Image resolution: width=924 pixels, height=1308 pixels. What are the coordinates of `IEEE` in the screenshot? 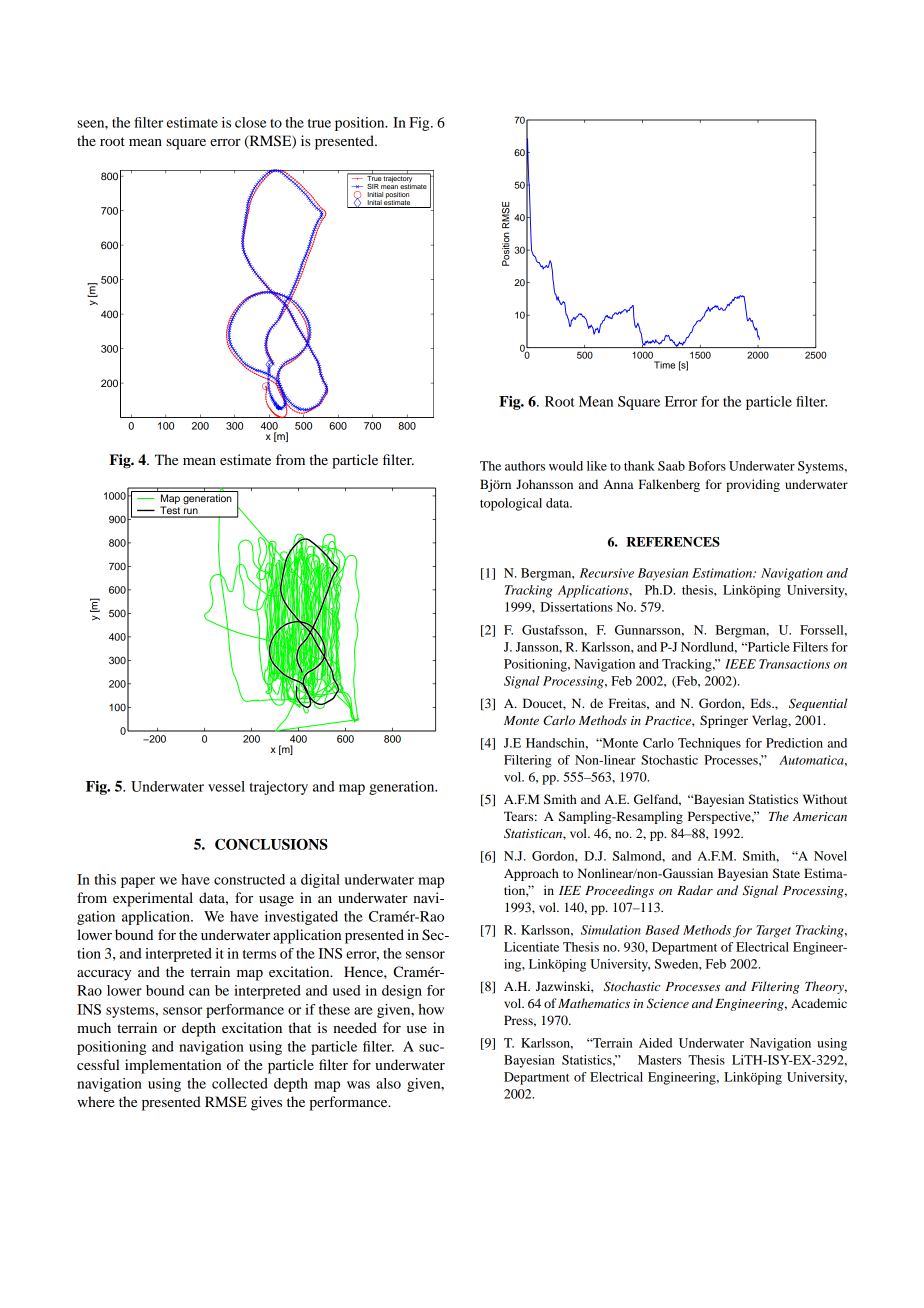 It's located at (740, 664).
